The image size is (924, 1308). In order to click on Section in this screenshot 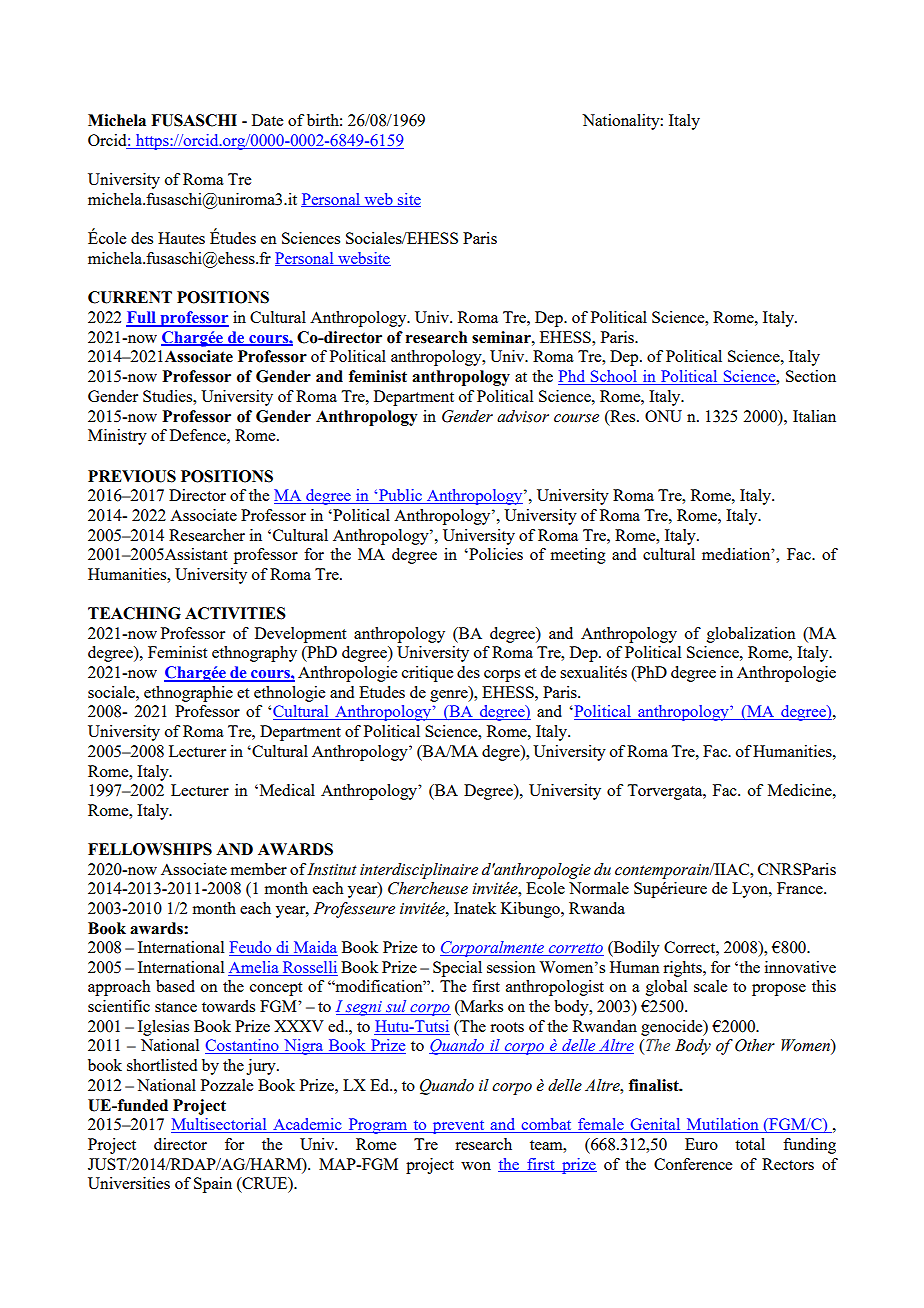, I will do `click(811, 376)`.
